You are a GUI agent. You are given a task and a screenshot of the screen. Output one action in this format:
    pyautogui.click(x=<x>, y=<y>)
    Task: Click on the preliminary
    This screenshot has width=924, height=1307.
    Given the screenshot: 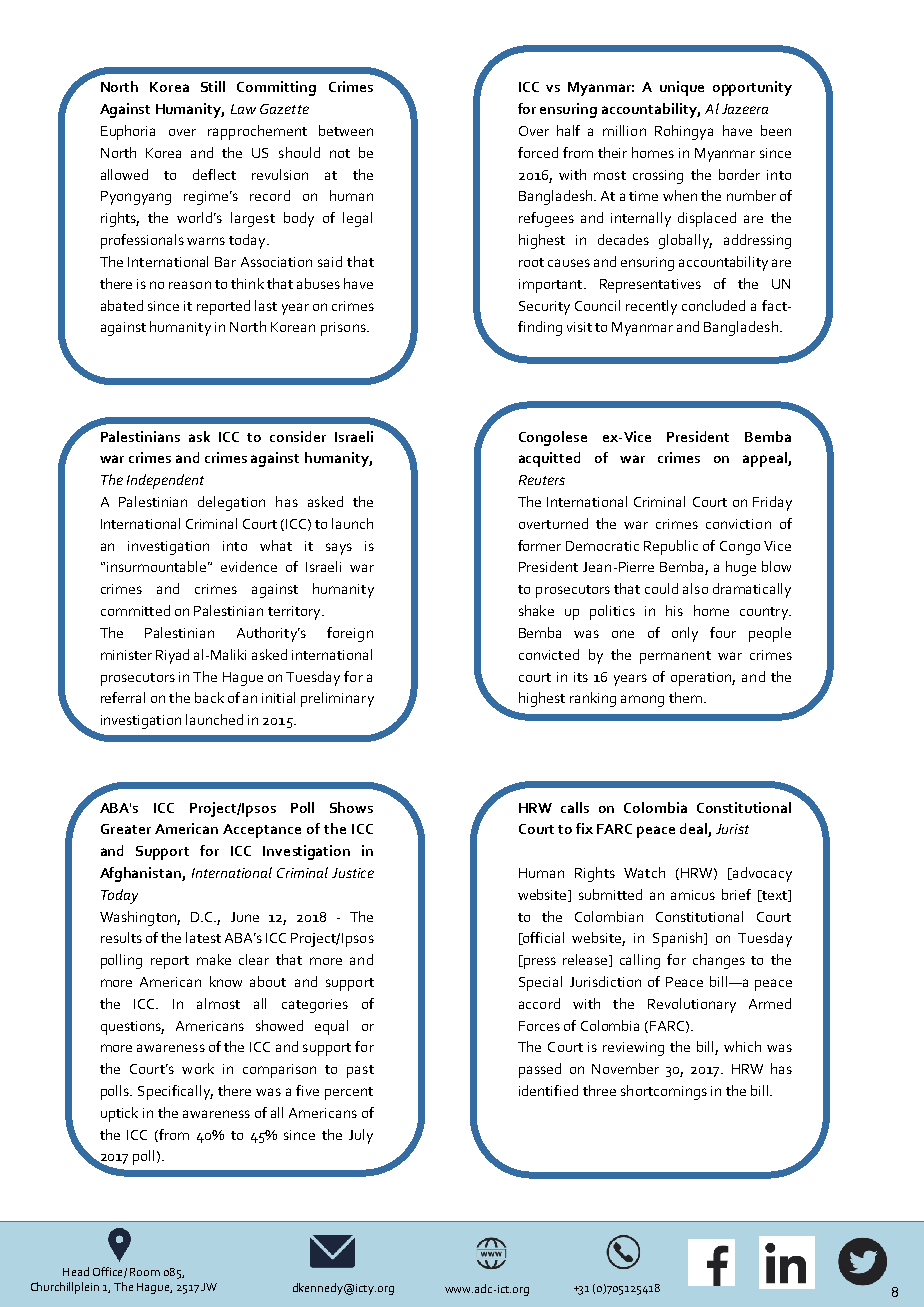 What is the action you would take?
    pyautogui.click(x=337, y=699)
